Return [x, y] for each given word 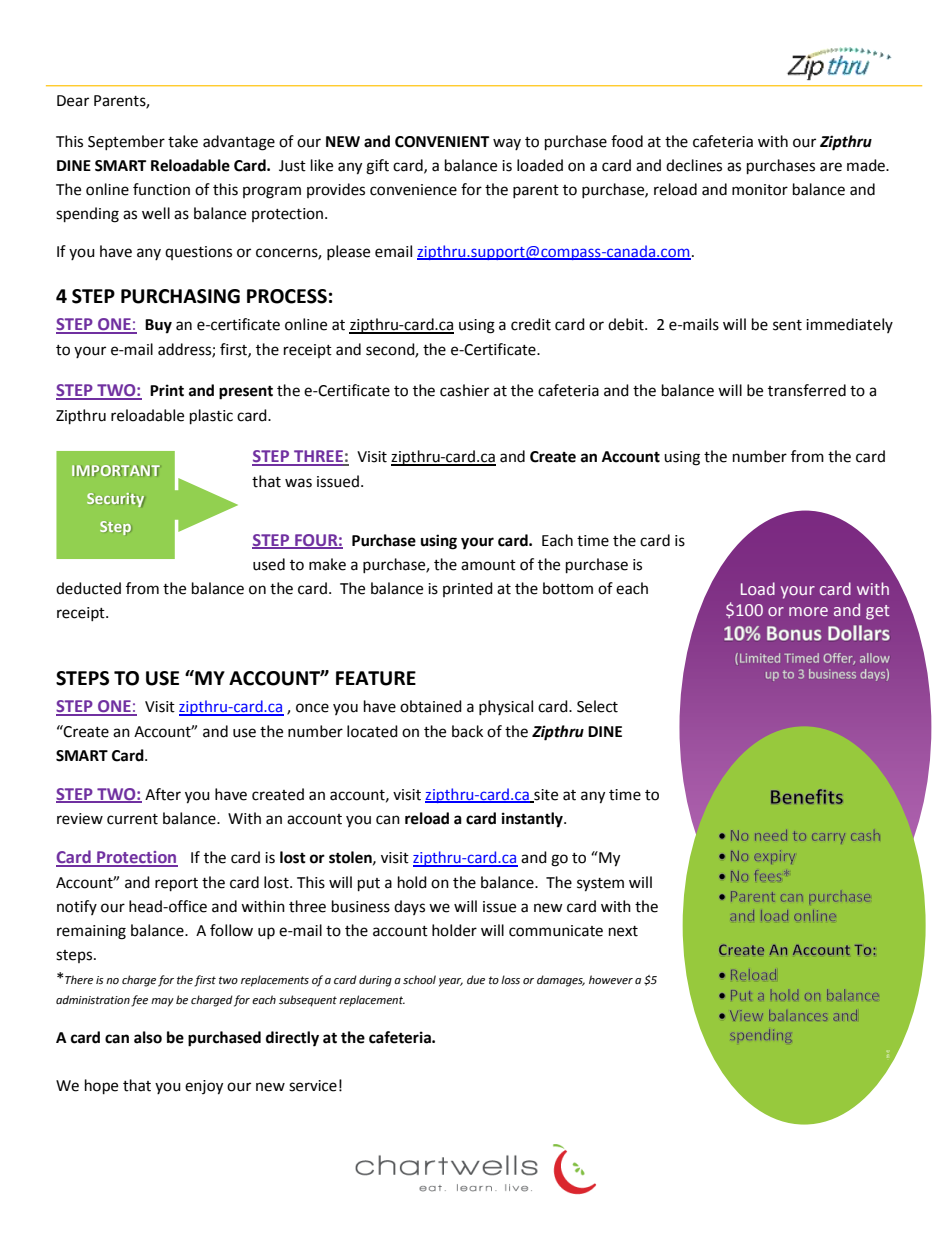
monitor [760, 190]
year [451, 982]
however [611, 980]
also [148, 1037]
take [183, 141]
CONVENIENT [442, 142]
